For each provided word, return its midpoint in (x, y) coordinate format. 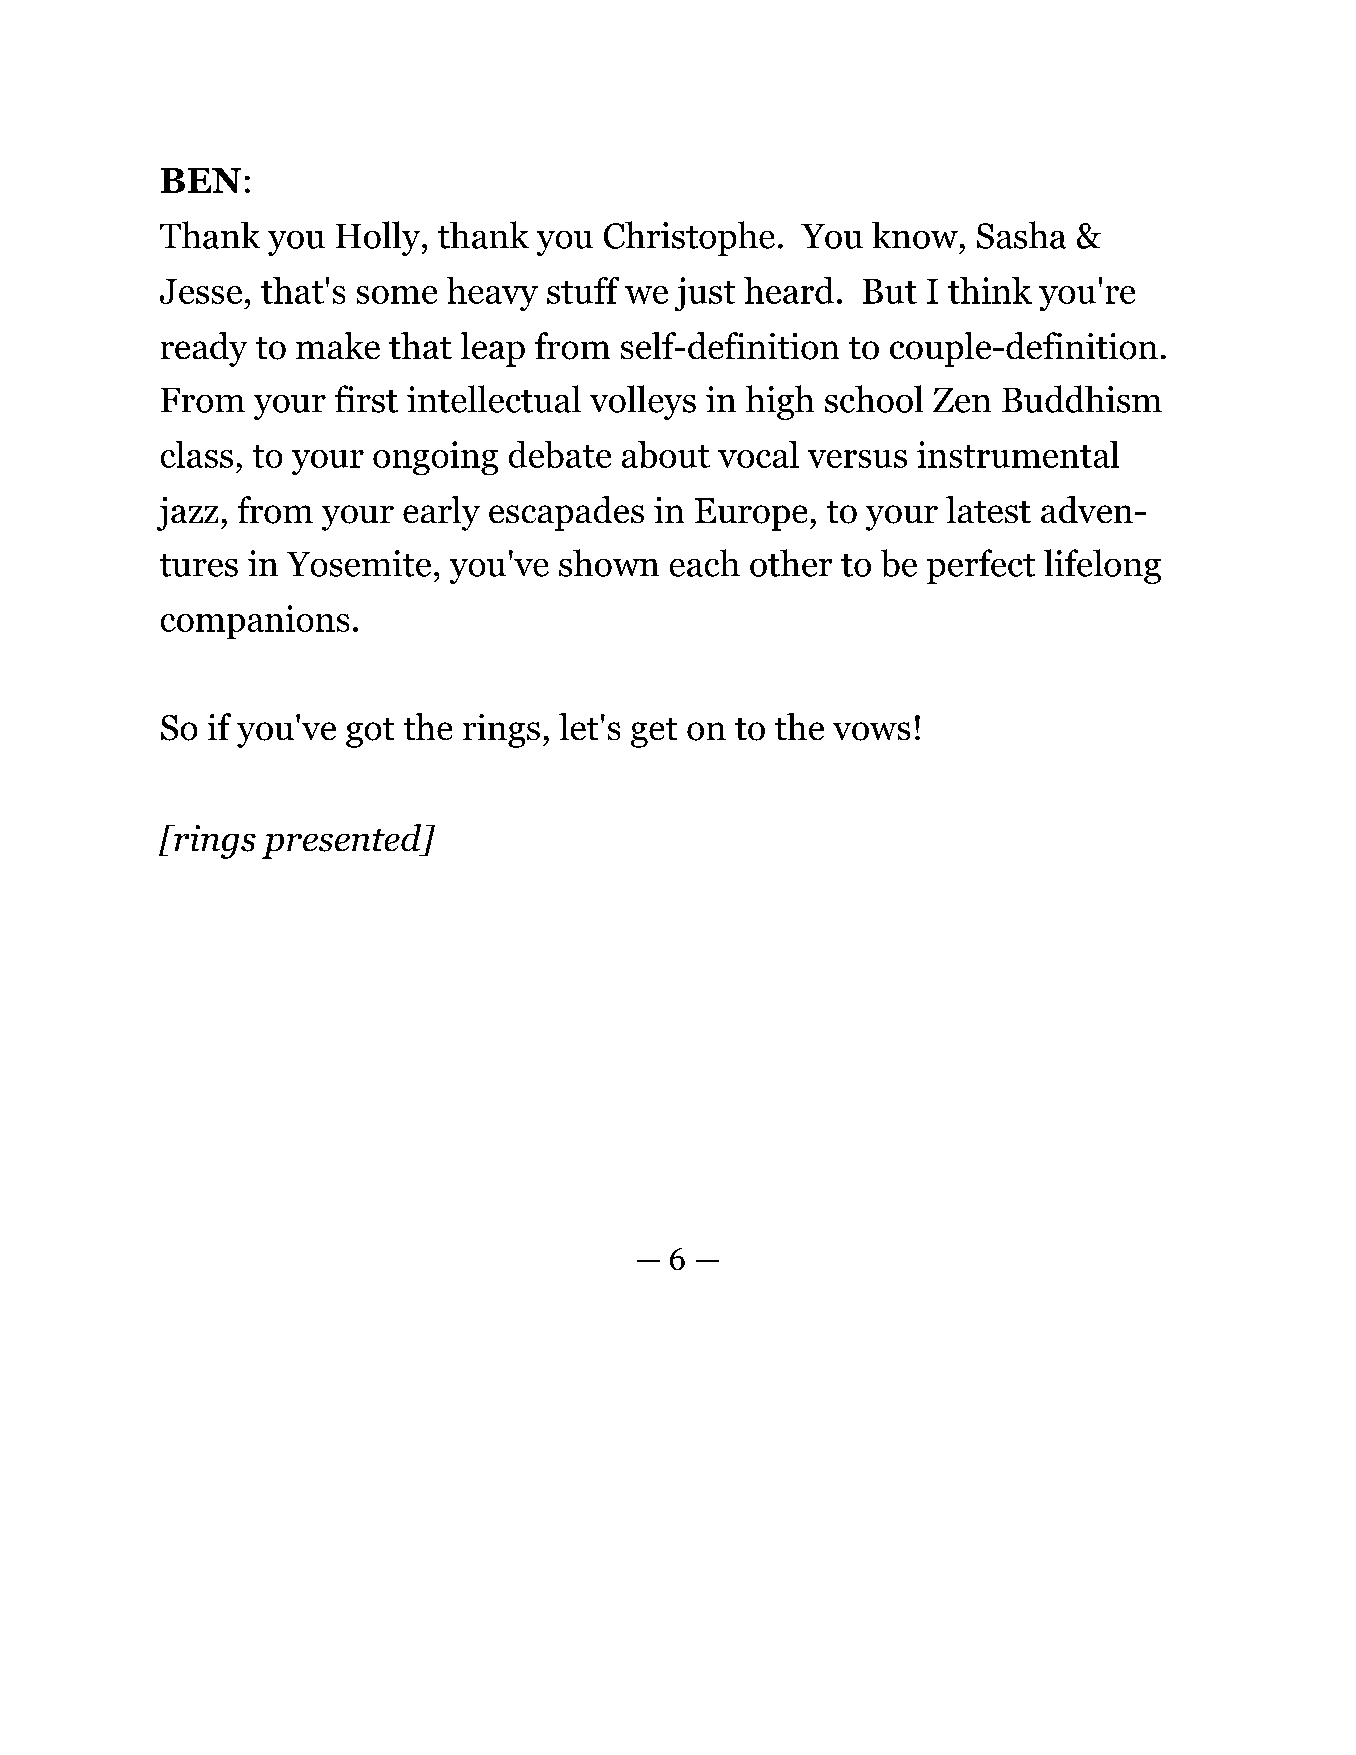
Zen (962, 400)
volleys (643, 402)
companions (255, 622)
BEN (201, 180)
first (366, 399)
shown (609, 563)
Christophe (689, 238)
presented (343, 841)
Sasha (1021, 235)
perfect (981, 566)
